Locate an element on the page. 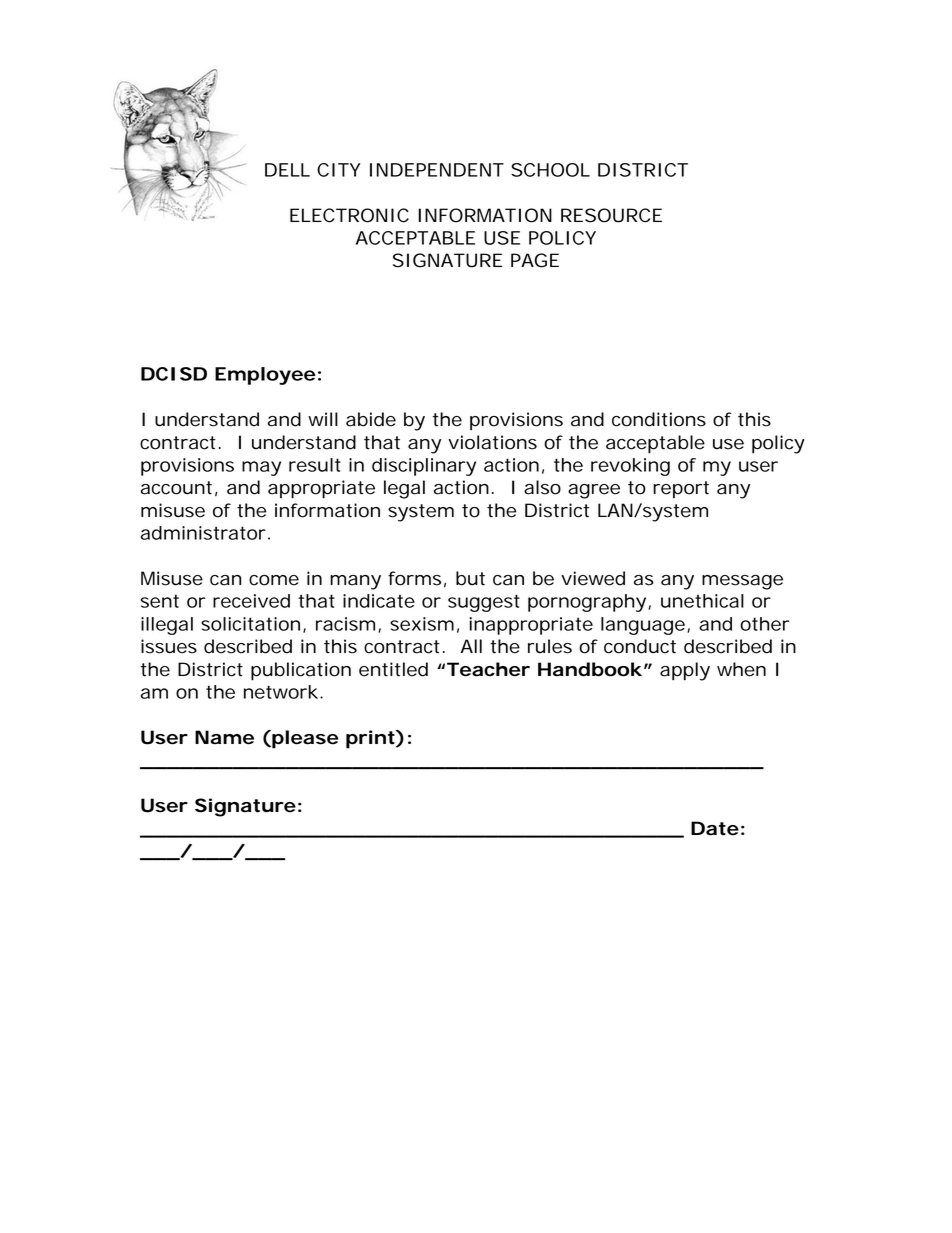 Image resolution: width=952 pixels, height=1233 pixels. administrator is located at coordinates (203, 533).
